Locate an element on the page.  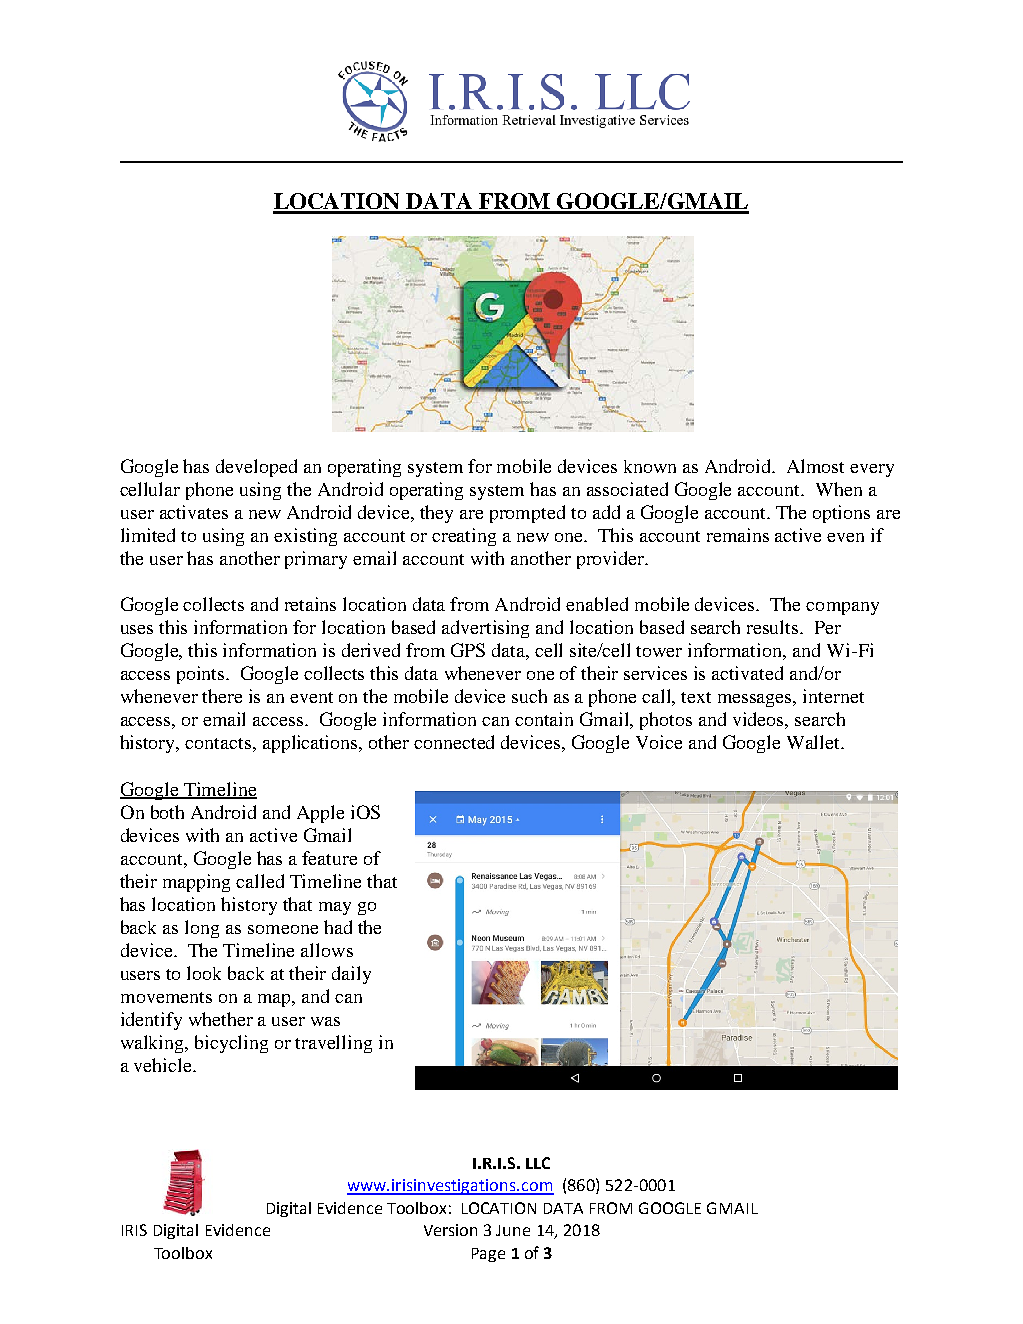
Version is located at coordinates (450, 1230).
